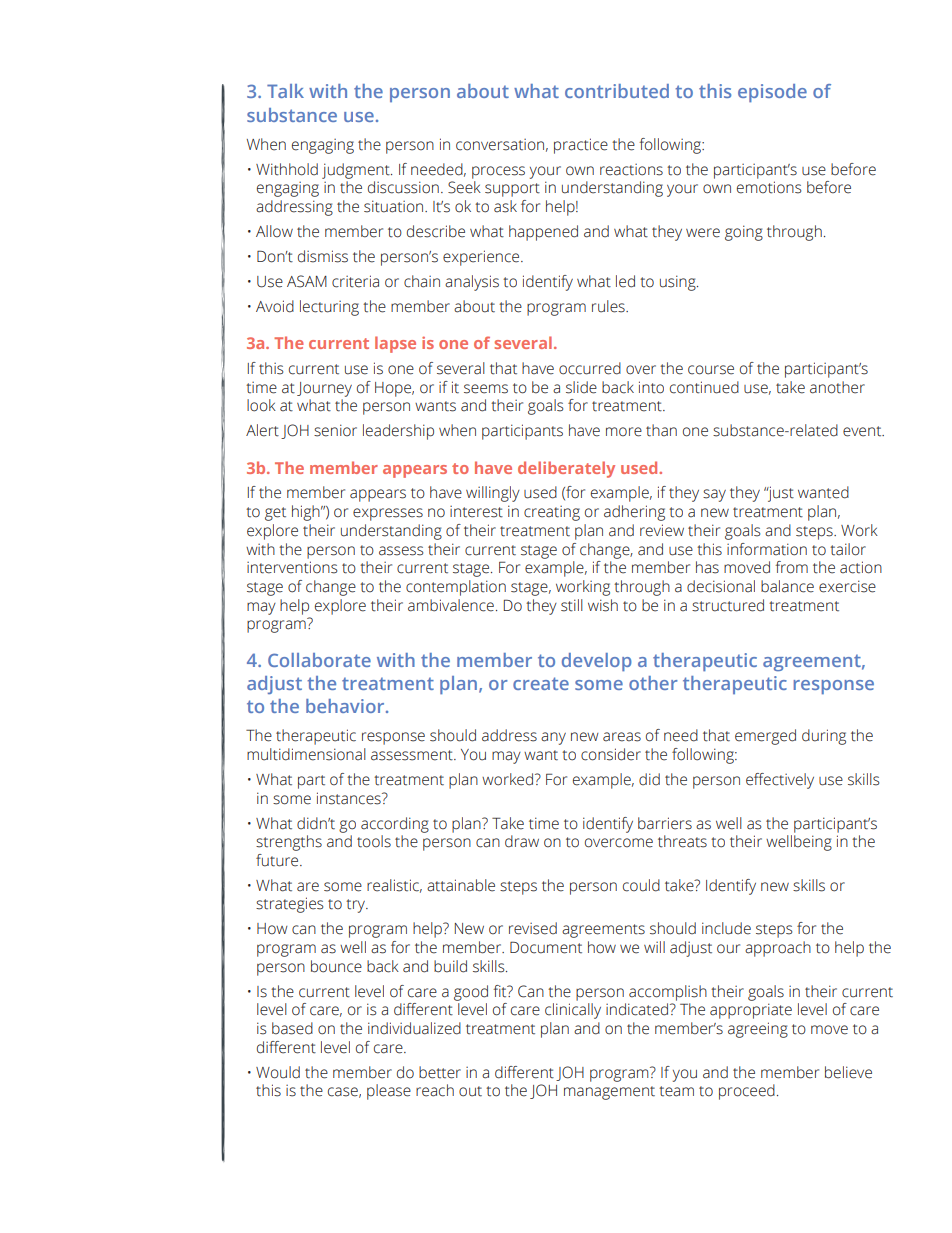 The image size is (952, 1233). What do you see at coordinates (285, 91) in the document?
I see `Talk` at bounding box center [285, 91].
